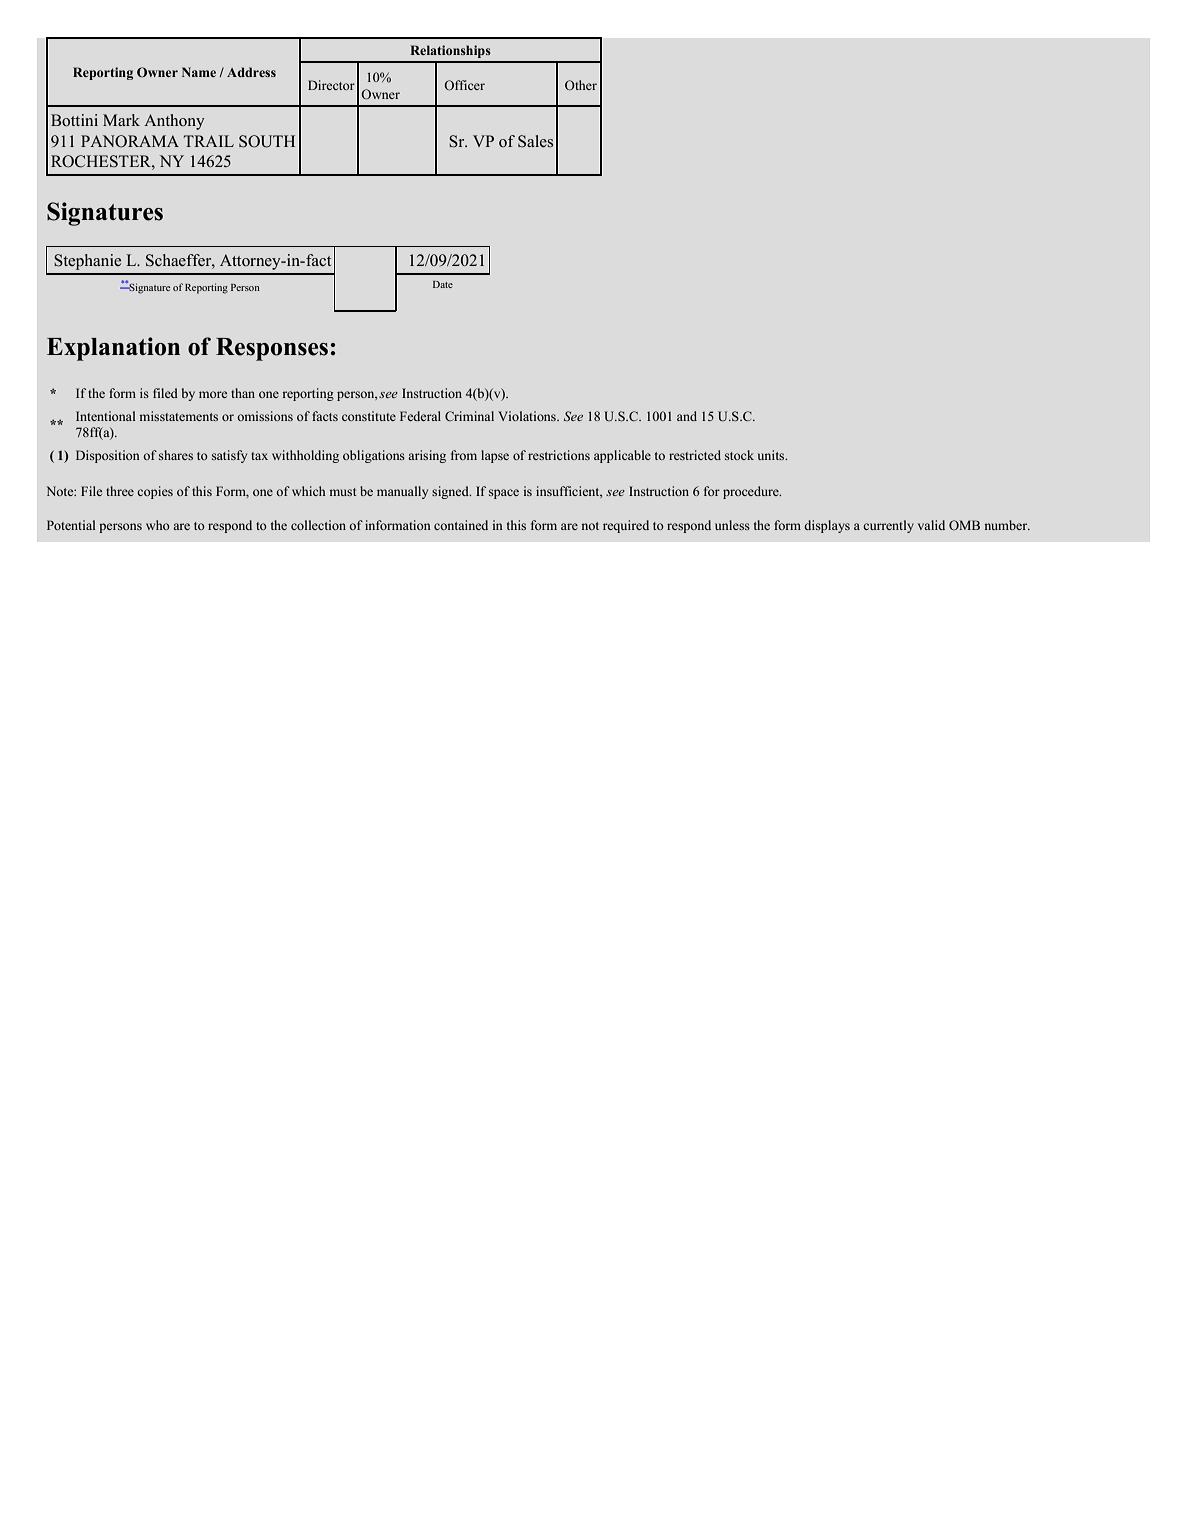 The width and height of the document is (1188, 1538). What do you see at coordinates (581, 85) in the document?
I see `Other` at bounding box center [581, 85].
